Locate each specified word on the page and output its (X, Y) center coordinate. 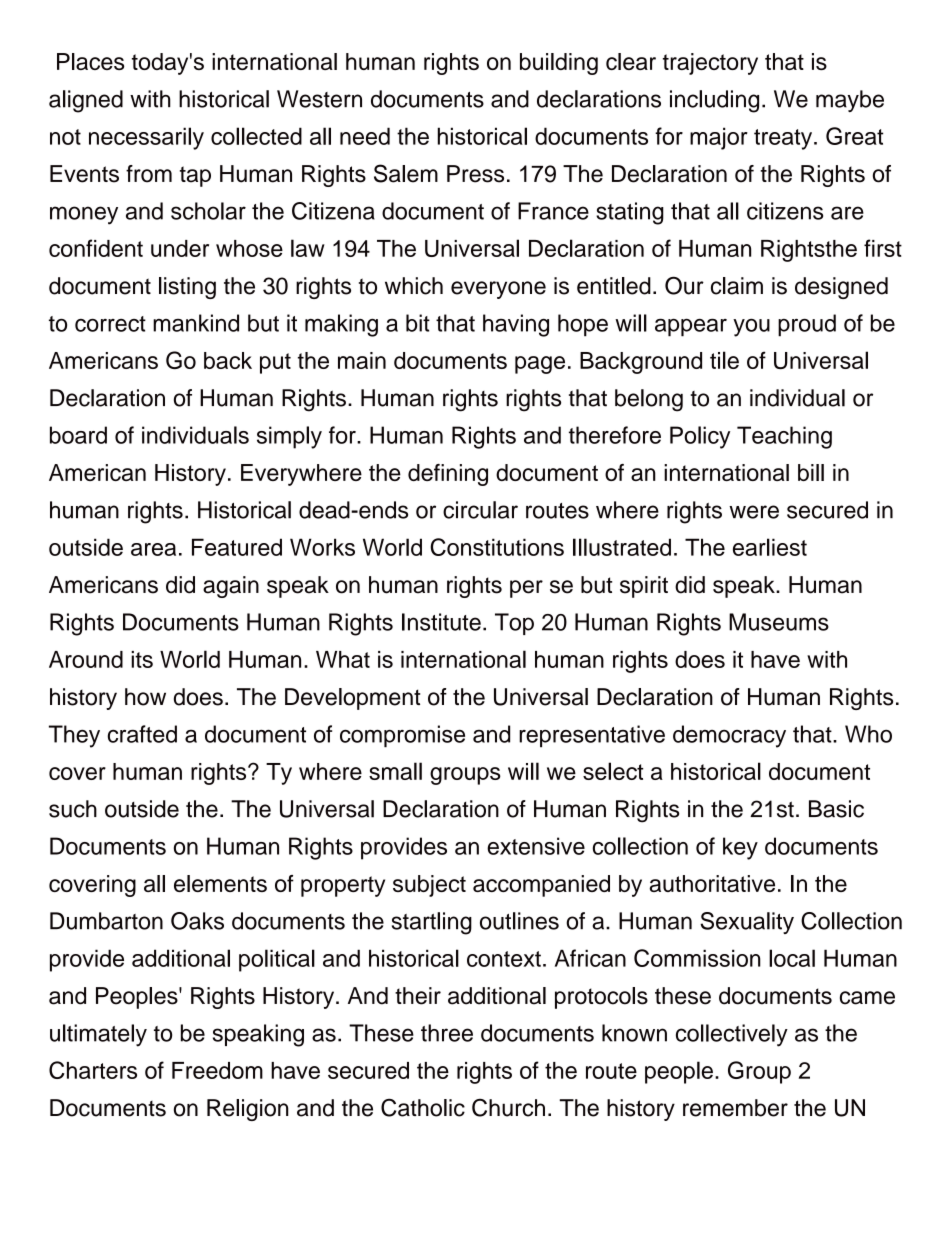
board (78, 435)
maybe (850, 101)
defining (448, 475)
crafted (142, 734)
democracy (729, 736)
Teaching (784, 437)
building (559, 64)
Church (508, 1108)
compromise (402, 736)
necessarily (146, 138)
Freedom (217, 1070)
